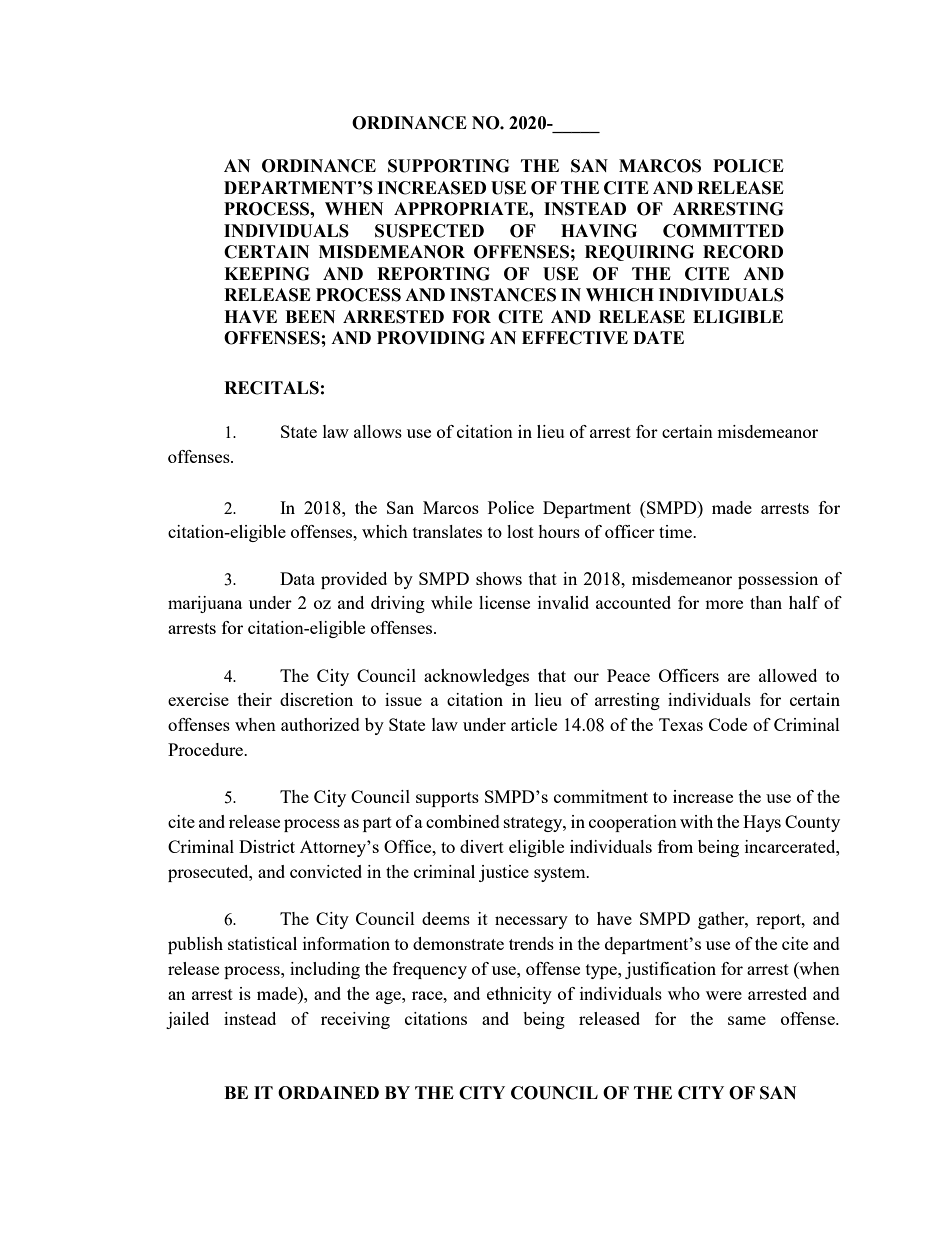 This page has height=1233, width=952. What do you see at coordinates (724, 604) in the page?
I see `more` at bounding box center [724, 604].
